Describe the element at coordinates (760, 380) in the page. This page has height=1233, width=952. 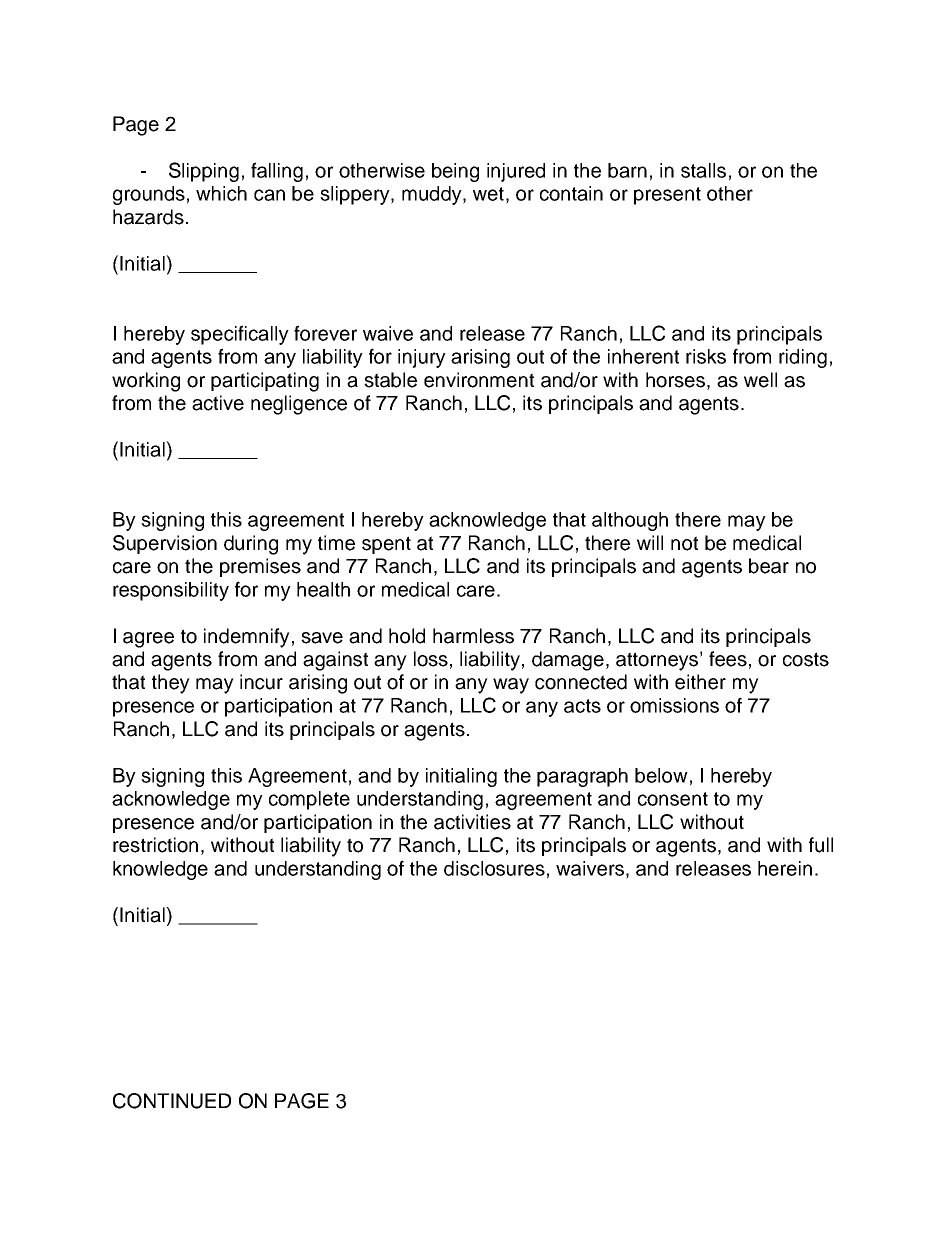
I see `well` at that location.
